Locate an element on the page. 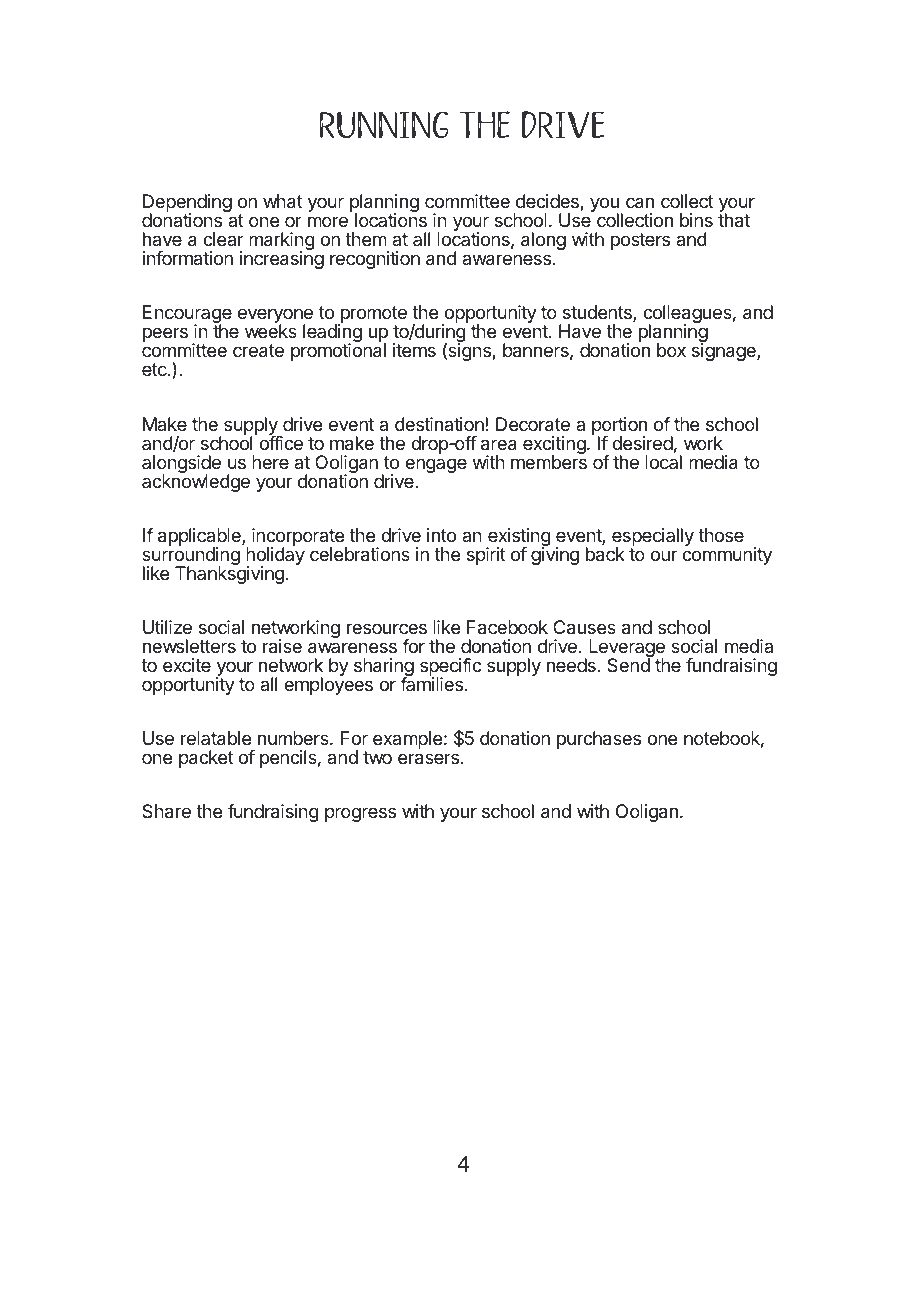  Encourage is located at coordinates (187, 315).
